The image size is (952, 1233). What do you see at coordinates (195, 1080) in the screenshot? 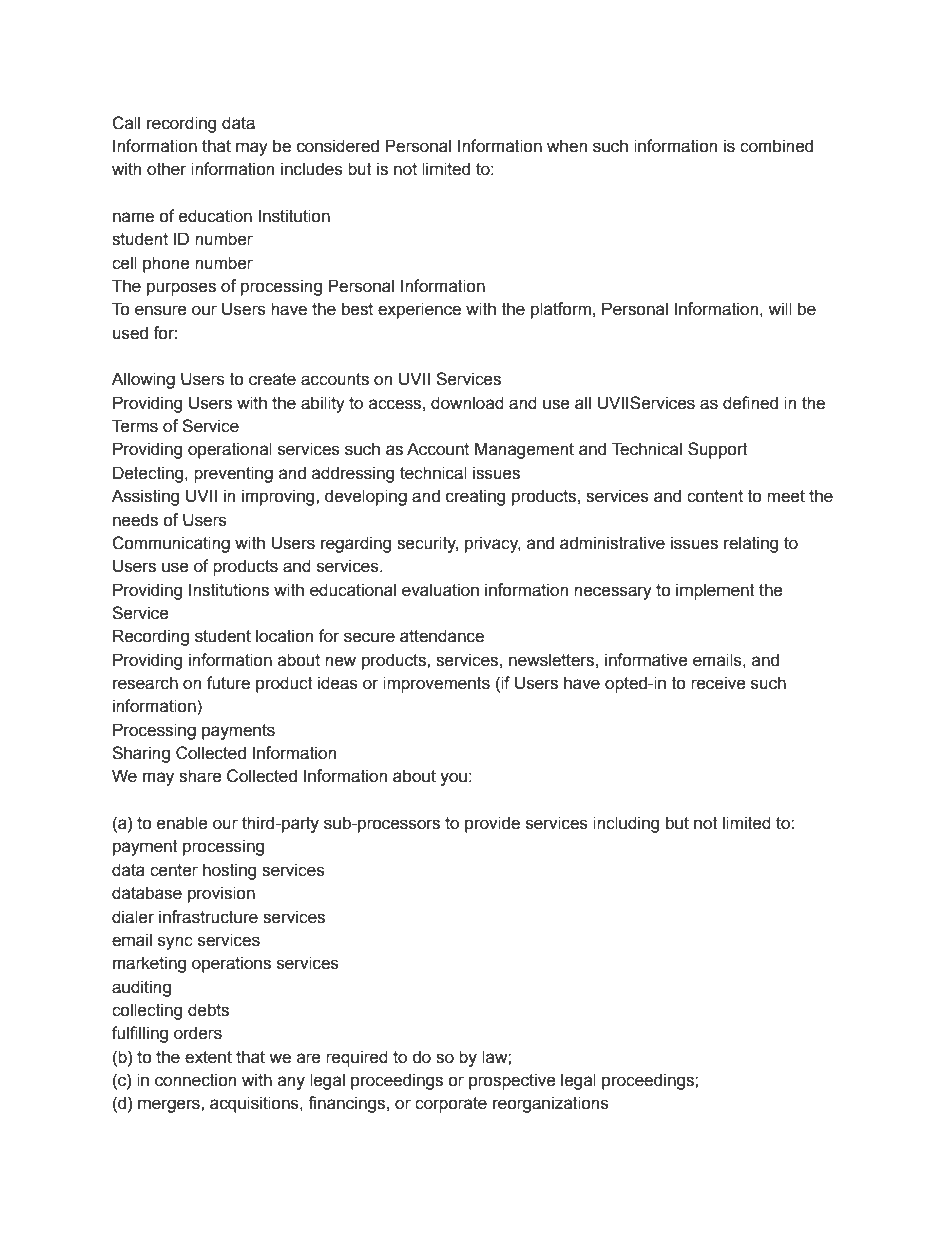
I see `connection` at bounding box center [195, 1080].
